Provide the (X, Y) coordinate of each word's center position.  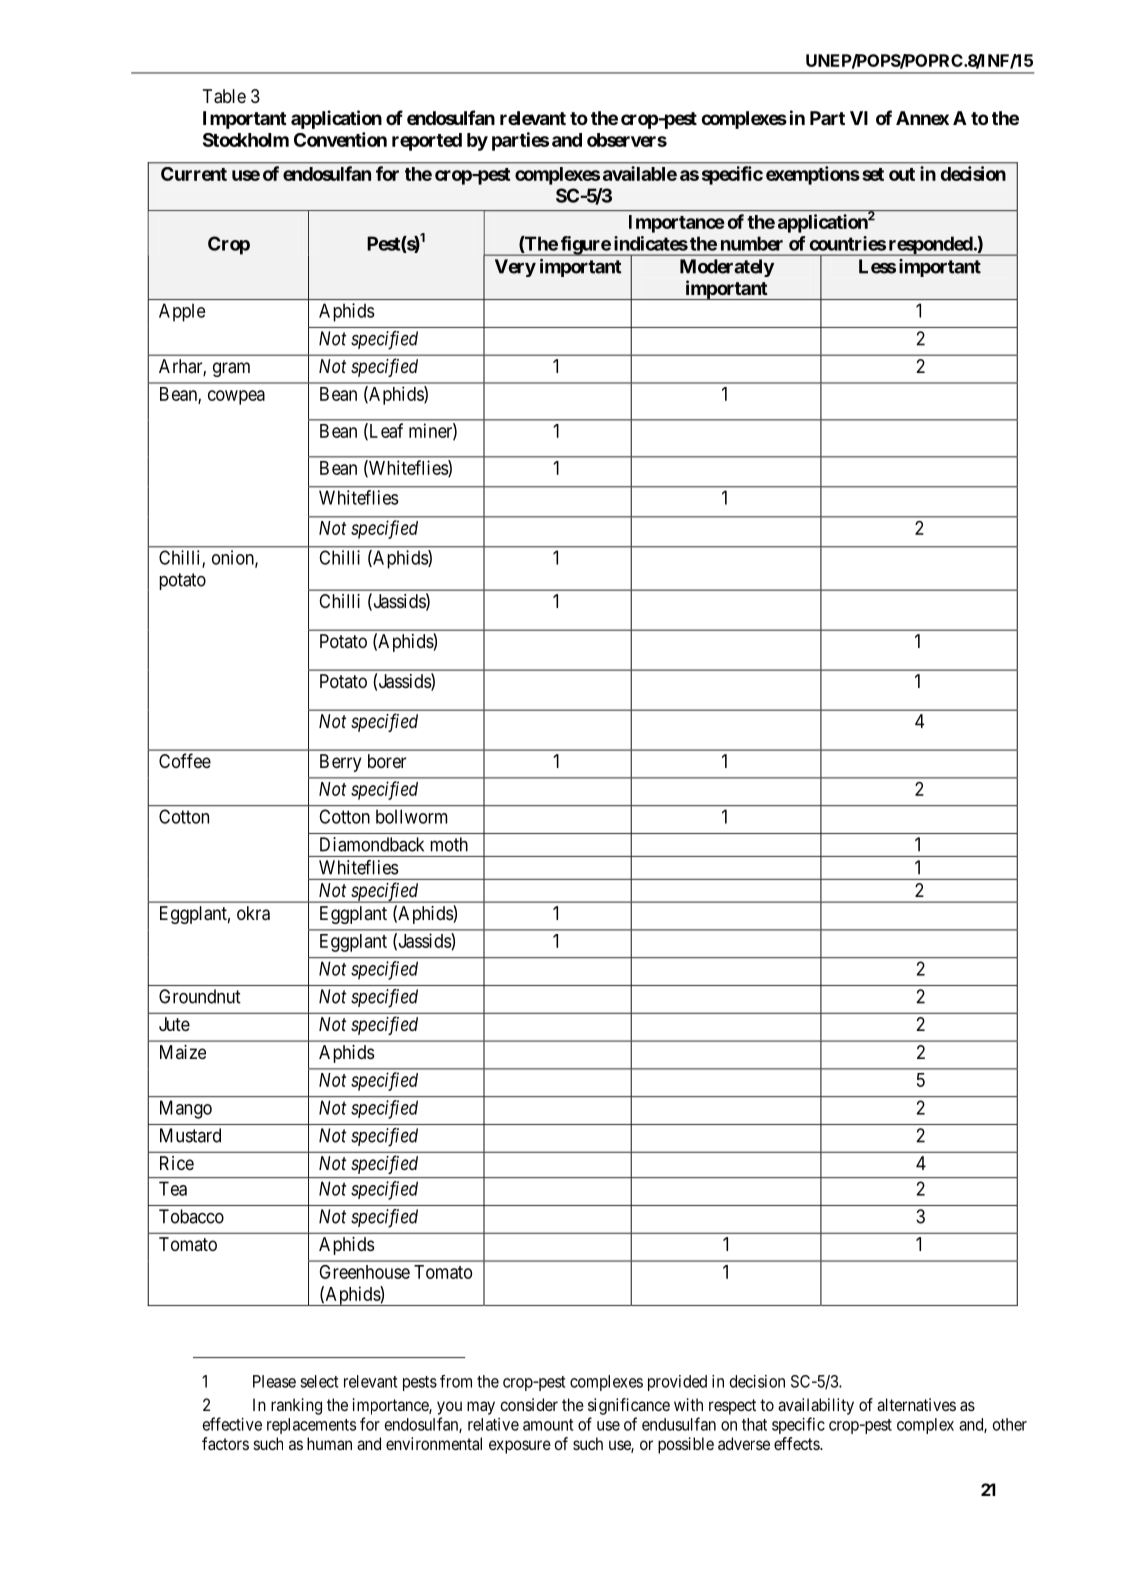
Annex (922, 118)
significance (629, 1406)
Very (515, 268)
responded (930, 246)
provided (677, 1383)
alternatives (916, 1404)
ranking (296, 1406)
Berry (341, 763)
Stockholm (246, 140)
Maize (183, 1052)
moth (449, 844)
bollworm (411, 816)
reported (427, 142)
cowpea (236, 397)
